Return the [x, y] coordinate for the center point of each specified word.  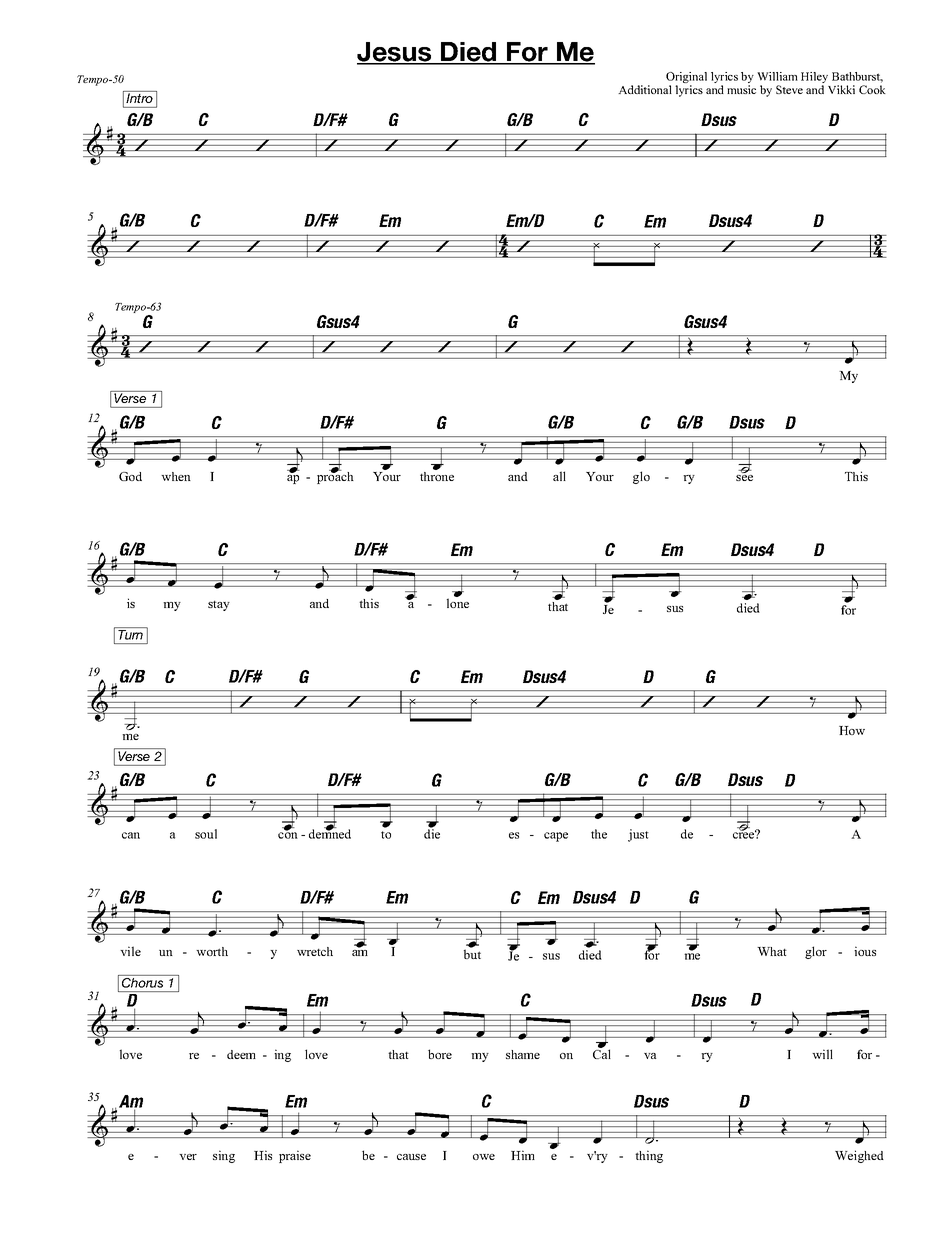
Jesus [395, 53]
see [744, 478]
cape [556, 837]
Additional [645, 89]
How [852, 730]
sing [224, 1156]
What [772, 951]
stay [219, 606]
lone [458, 603]
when [176, 476]
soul [206, 834]
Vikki [841, 89]
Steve [789, 89]
